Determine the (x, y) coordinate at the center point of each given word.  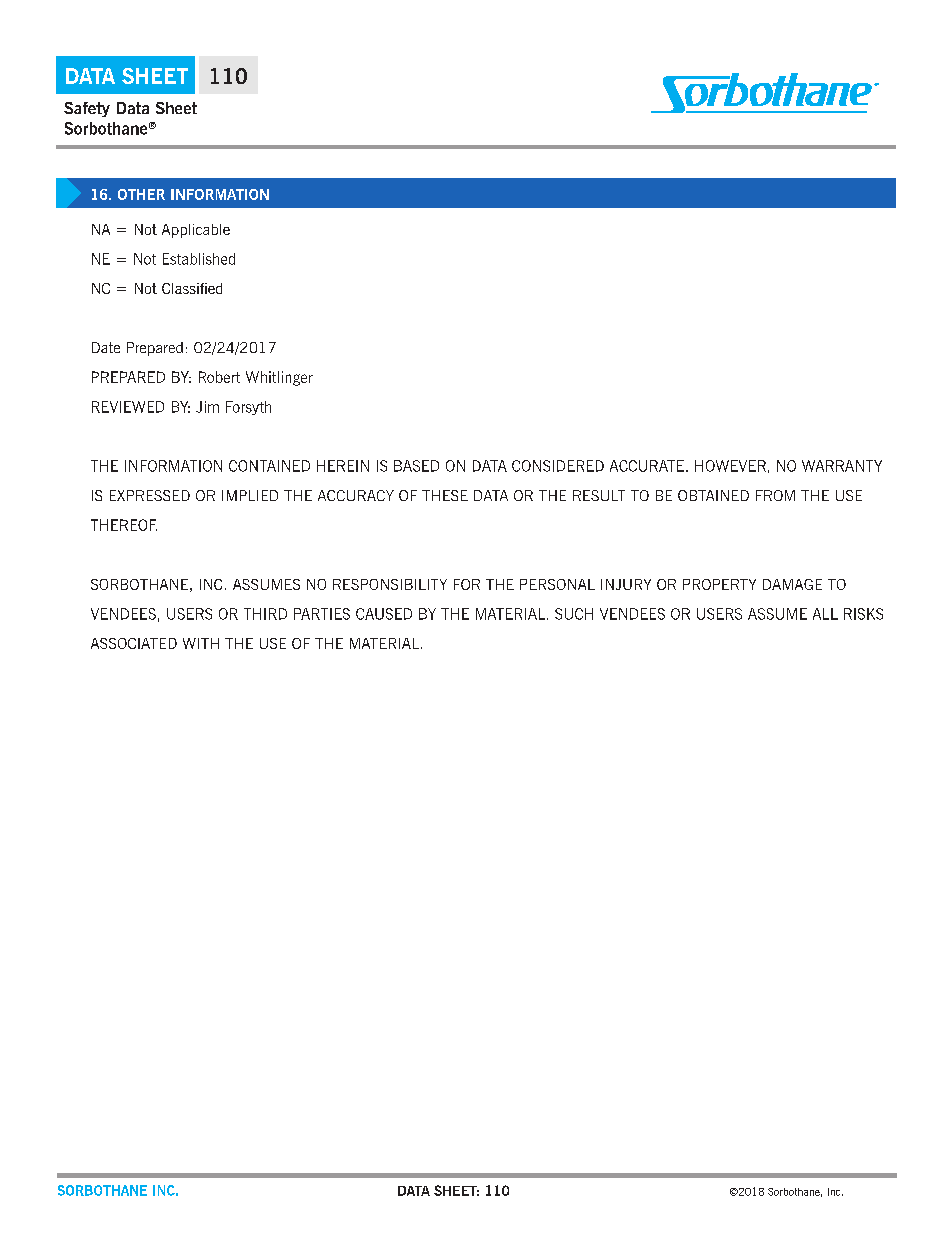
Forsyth (248, 408)
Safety (87, 109)
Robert (219, 377)
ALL (825, 614)
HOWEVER (730, 466)
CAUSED (384, 614)
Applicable (196, 231)
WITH (201, 643)
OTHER (141, 194)
